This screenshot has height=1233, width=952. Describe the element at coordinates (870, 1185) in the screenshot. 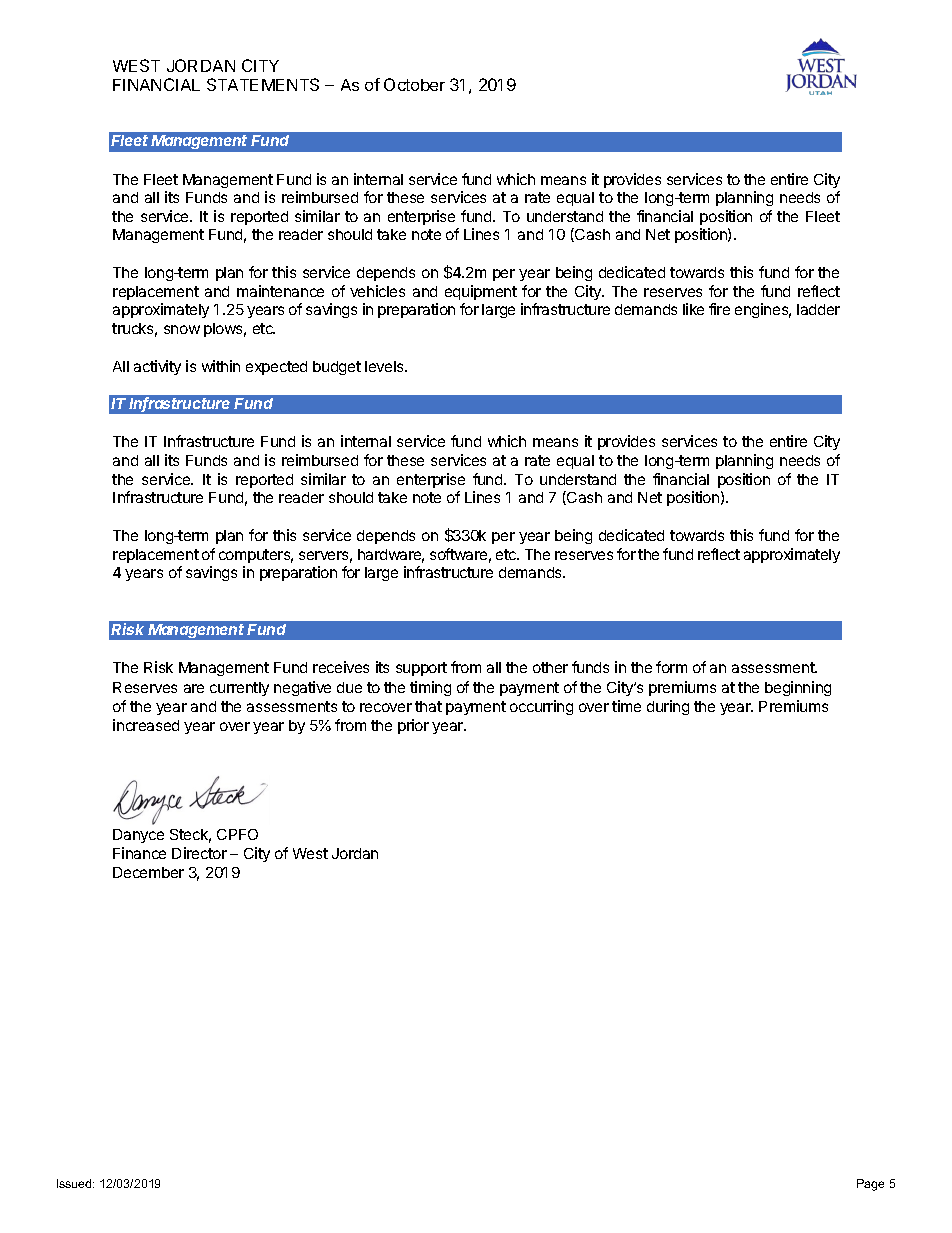

I see `Page` at that location.
